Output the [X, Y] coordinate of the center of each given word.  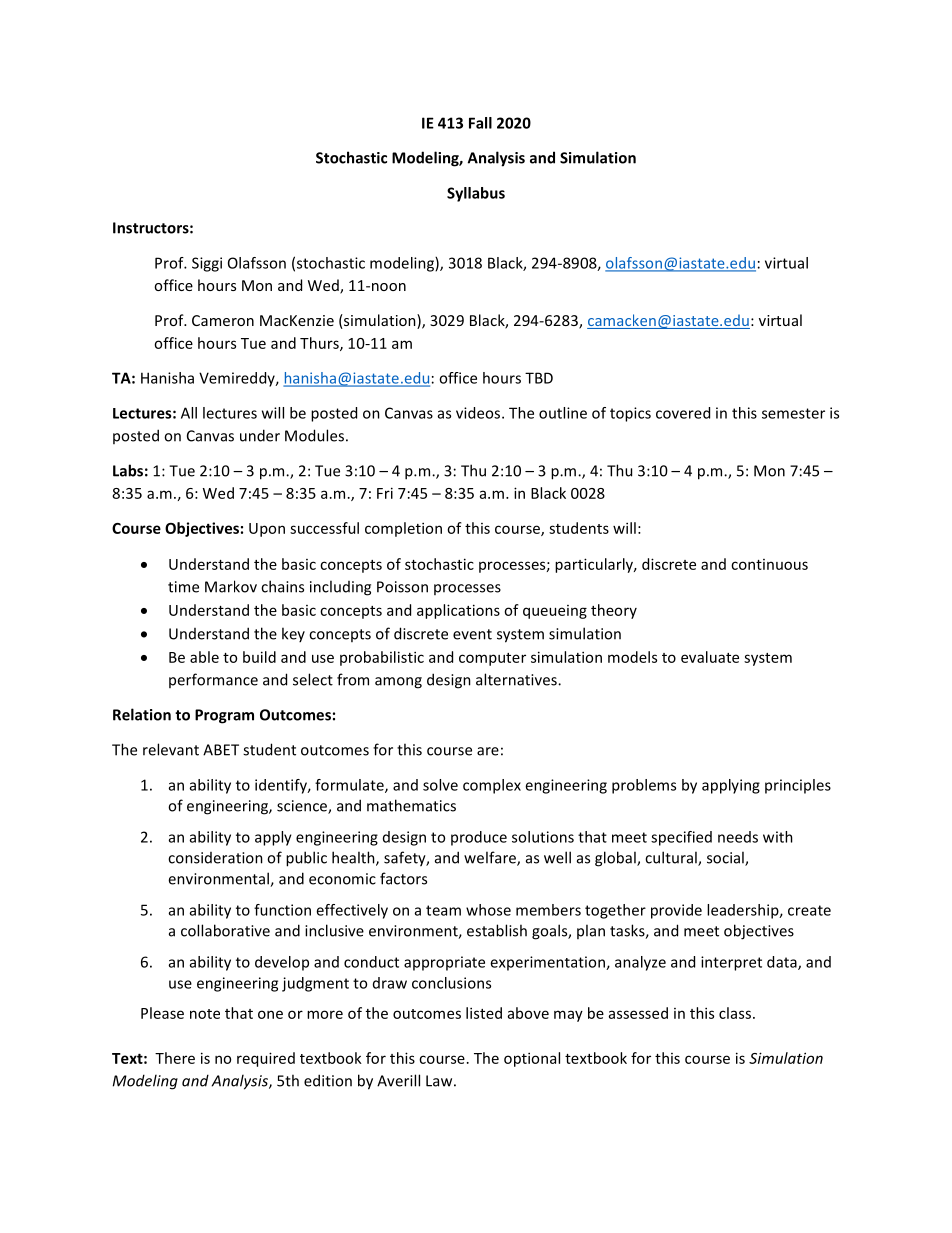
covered [683, 413]
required [266, 1059]
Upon [267, 530]
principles [798, 786]
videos [479, 413]
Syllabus [476, 194]
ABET [221, 750]
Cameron [223, 320]
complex [492, 786]
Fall [480, 123]
